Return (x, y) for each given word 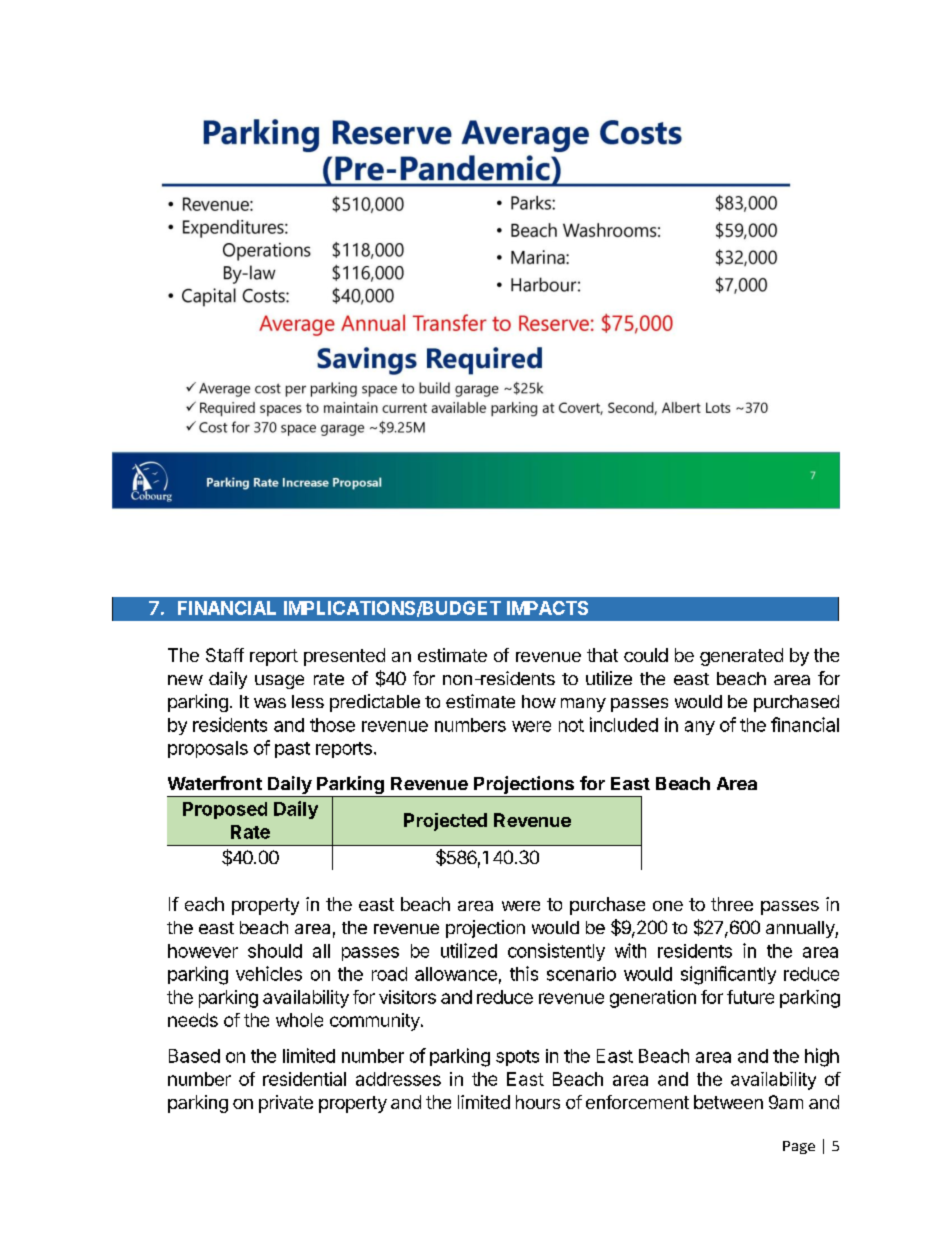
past (292, 750)
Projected (445, 822)
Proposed (225, 810)
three (732, 904)
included (624, 724)
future (750, 997)
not (571, 725)
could (646, 655)
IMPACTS (547, 608)
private (286, 1104)
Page (799, 1147)
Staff (225, 655)
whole (299, 1020)
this (524, 973)
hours (538, 1102)
